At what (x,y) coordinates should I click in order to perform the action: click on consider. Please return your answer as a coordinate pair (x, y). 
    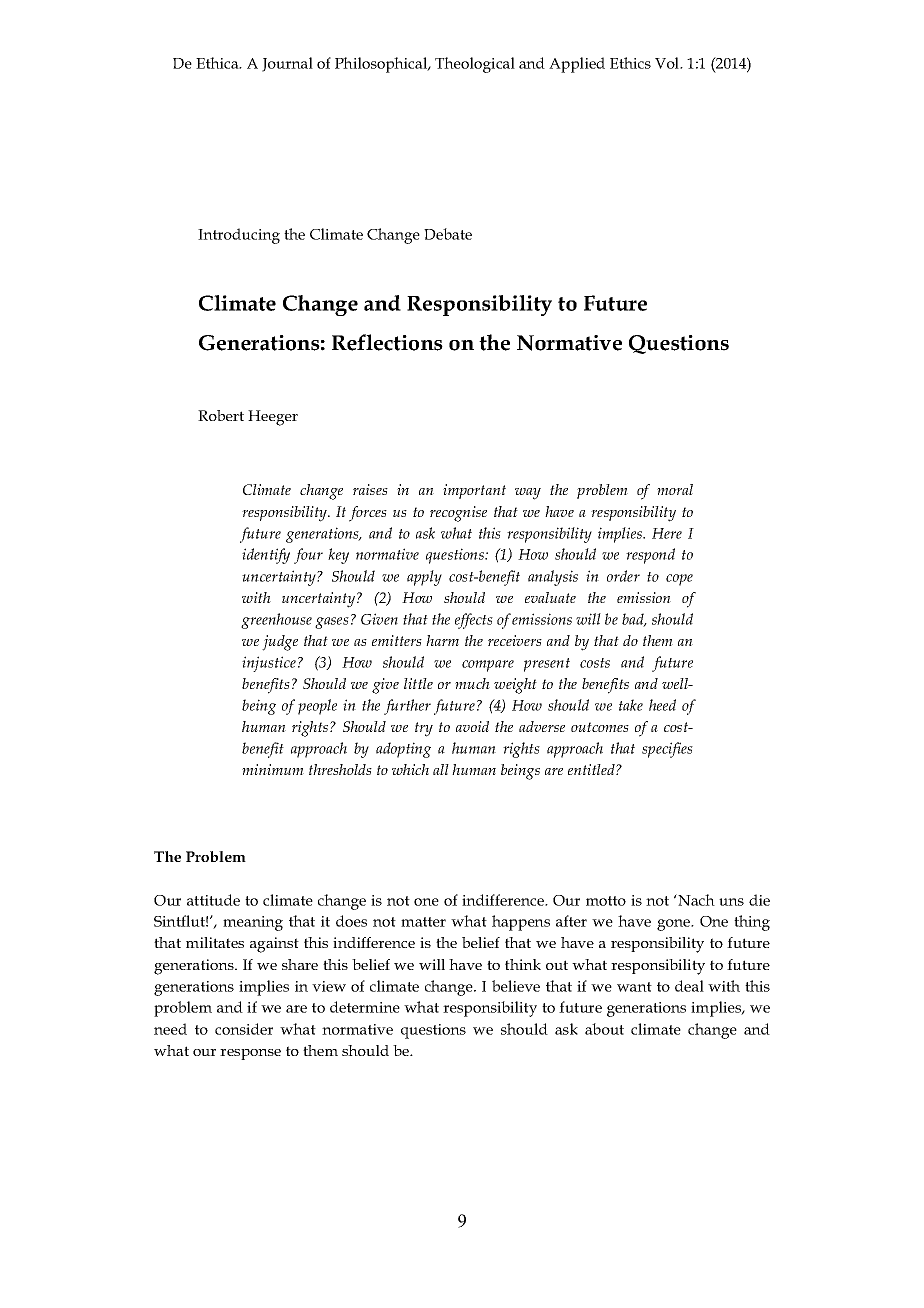
    Looking at the image, I should click on (244, 1029).
